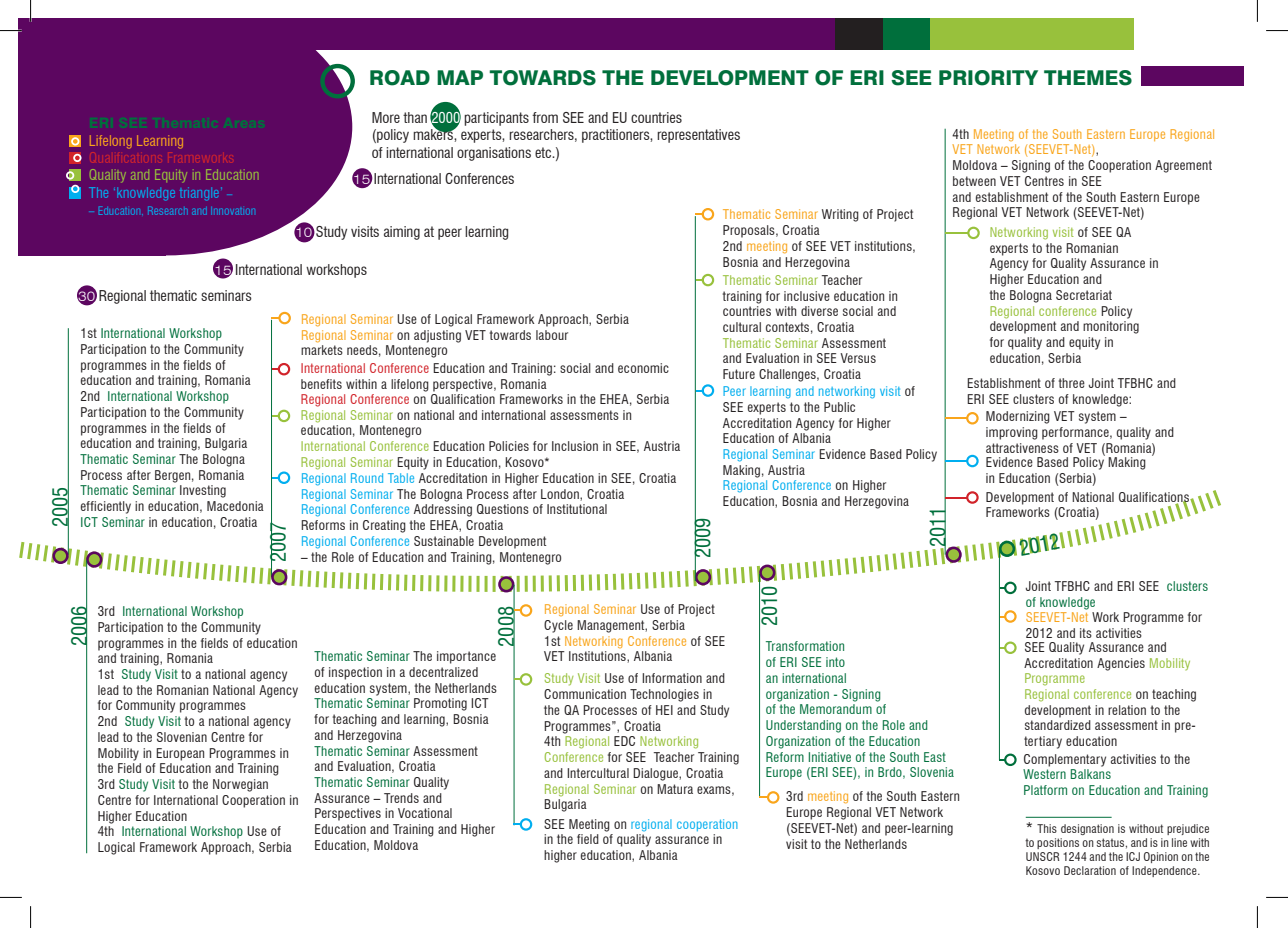 Image resolution: width=1288 pixels, height=928 pixels. I want to click on Norwegian, so click(240, 785).
